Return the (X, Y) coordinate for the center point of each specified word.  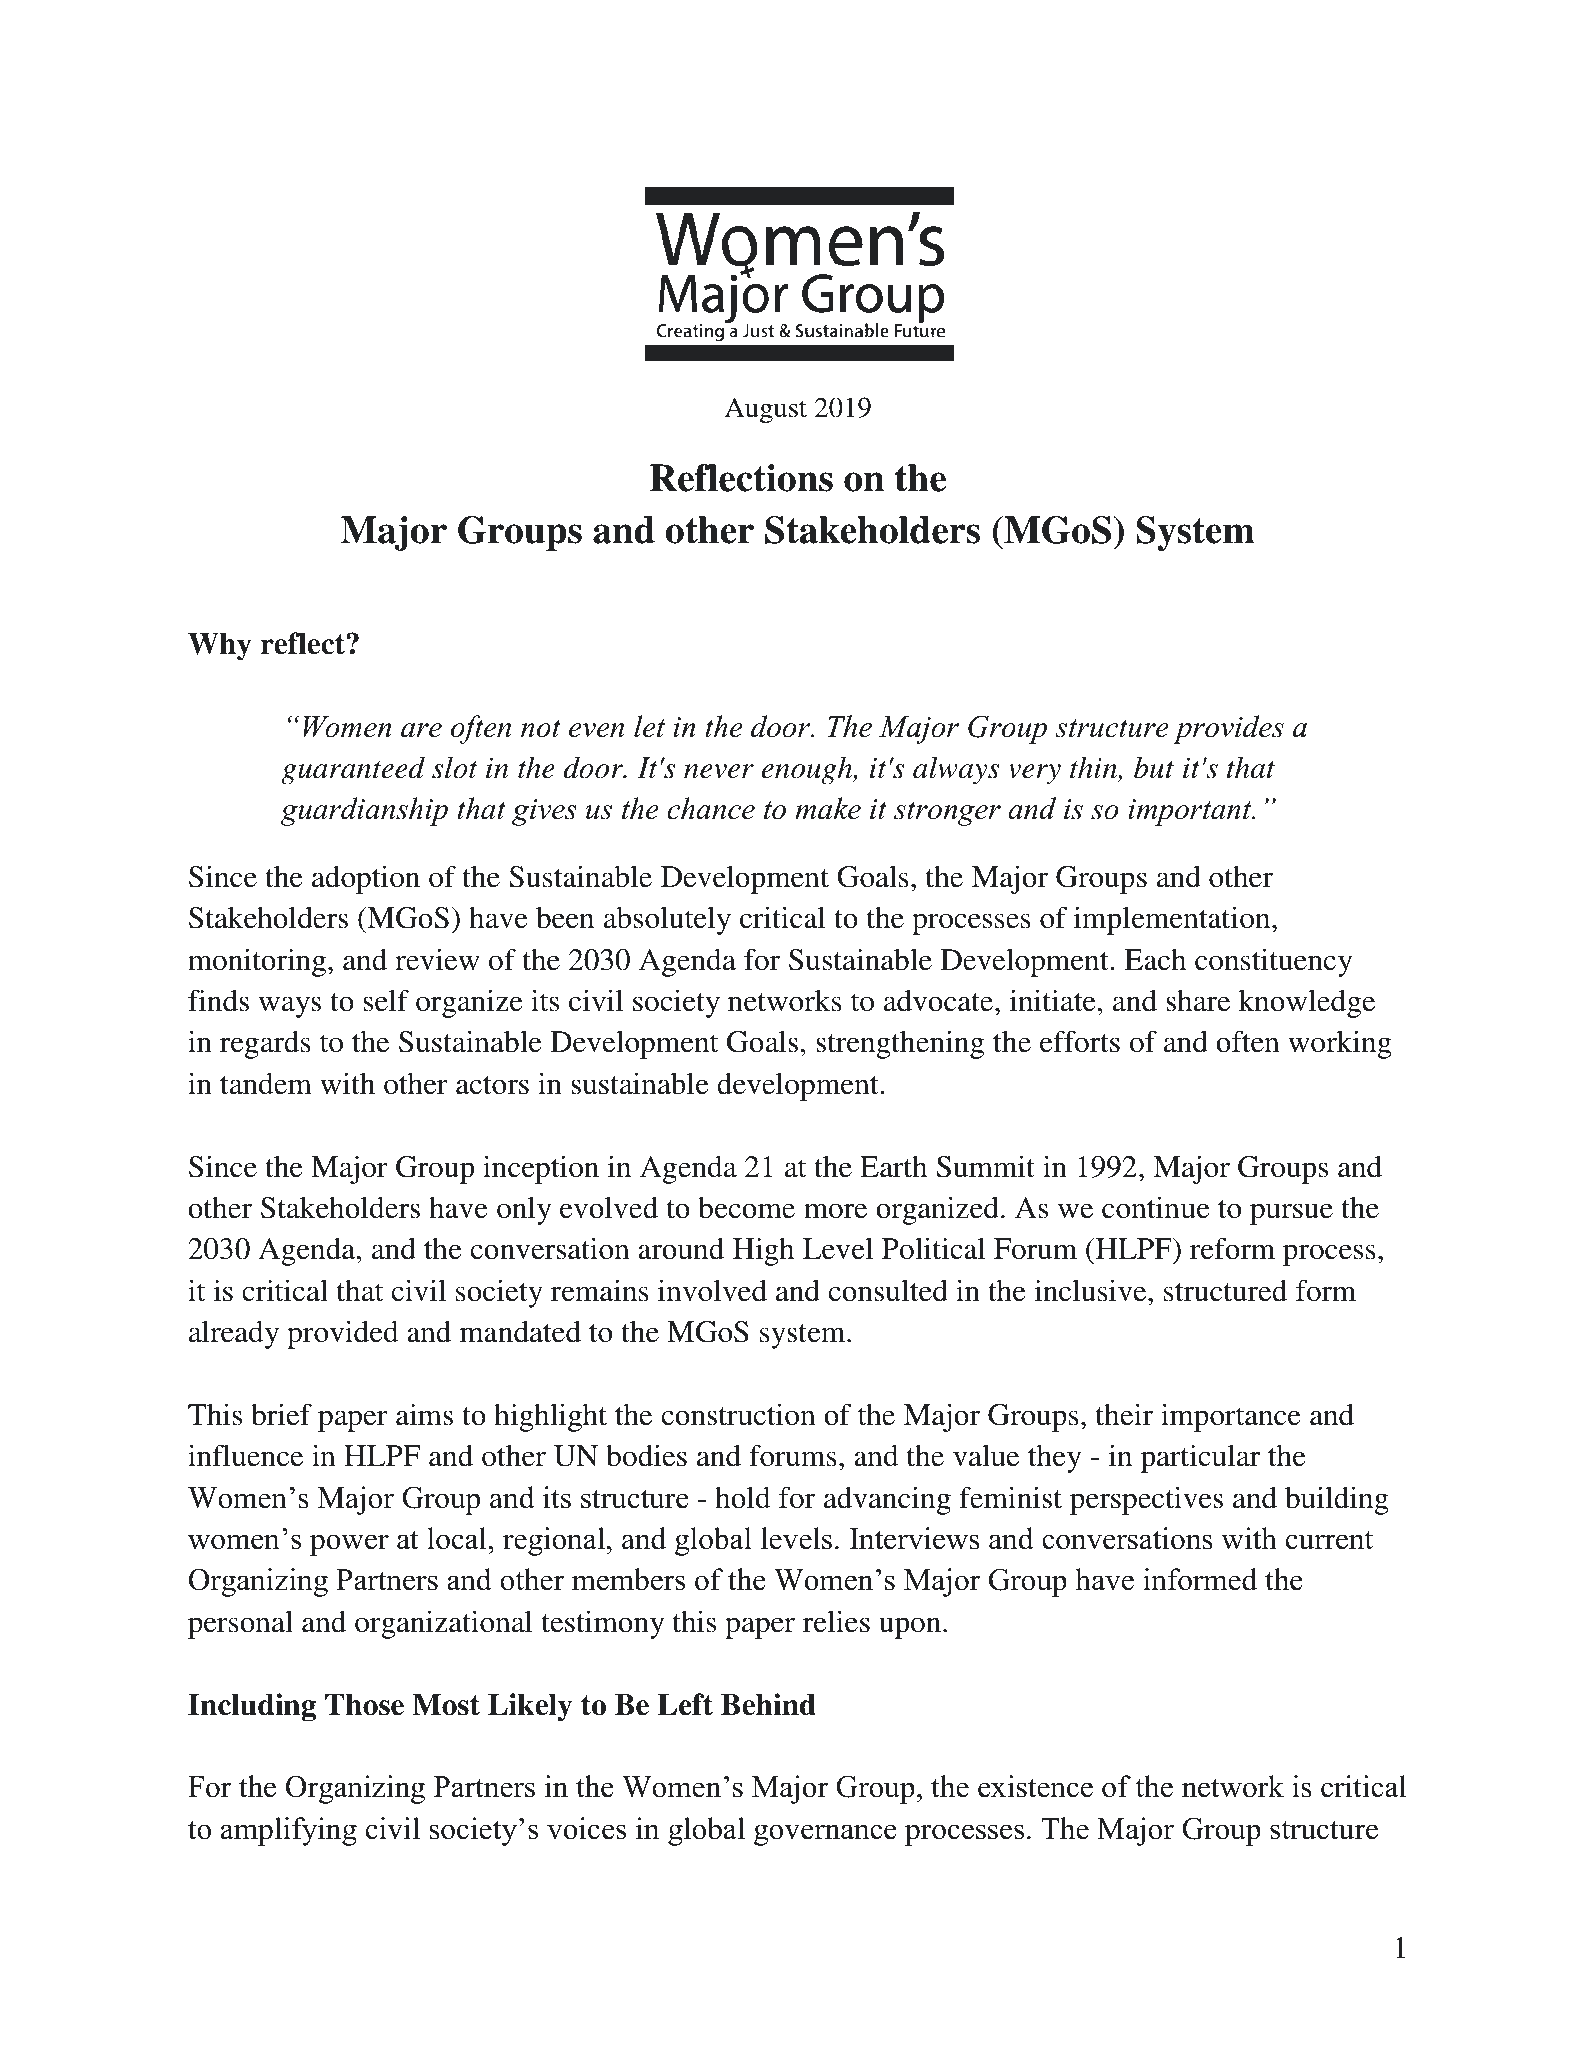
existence (1035, 1786)
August (766, 410)
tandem (266, 1084)
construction (739, 1414)
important (1191, 812)
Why (220, 647)
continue (1156, 1207)
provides (1228, 729)
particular (1200, 1458)
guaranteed (353, 770)
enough (808, 770)
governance (825, 1835)
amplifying (289, 1831)
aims (424, 1415)
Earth (893, 1166)
